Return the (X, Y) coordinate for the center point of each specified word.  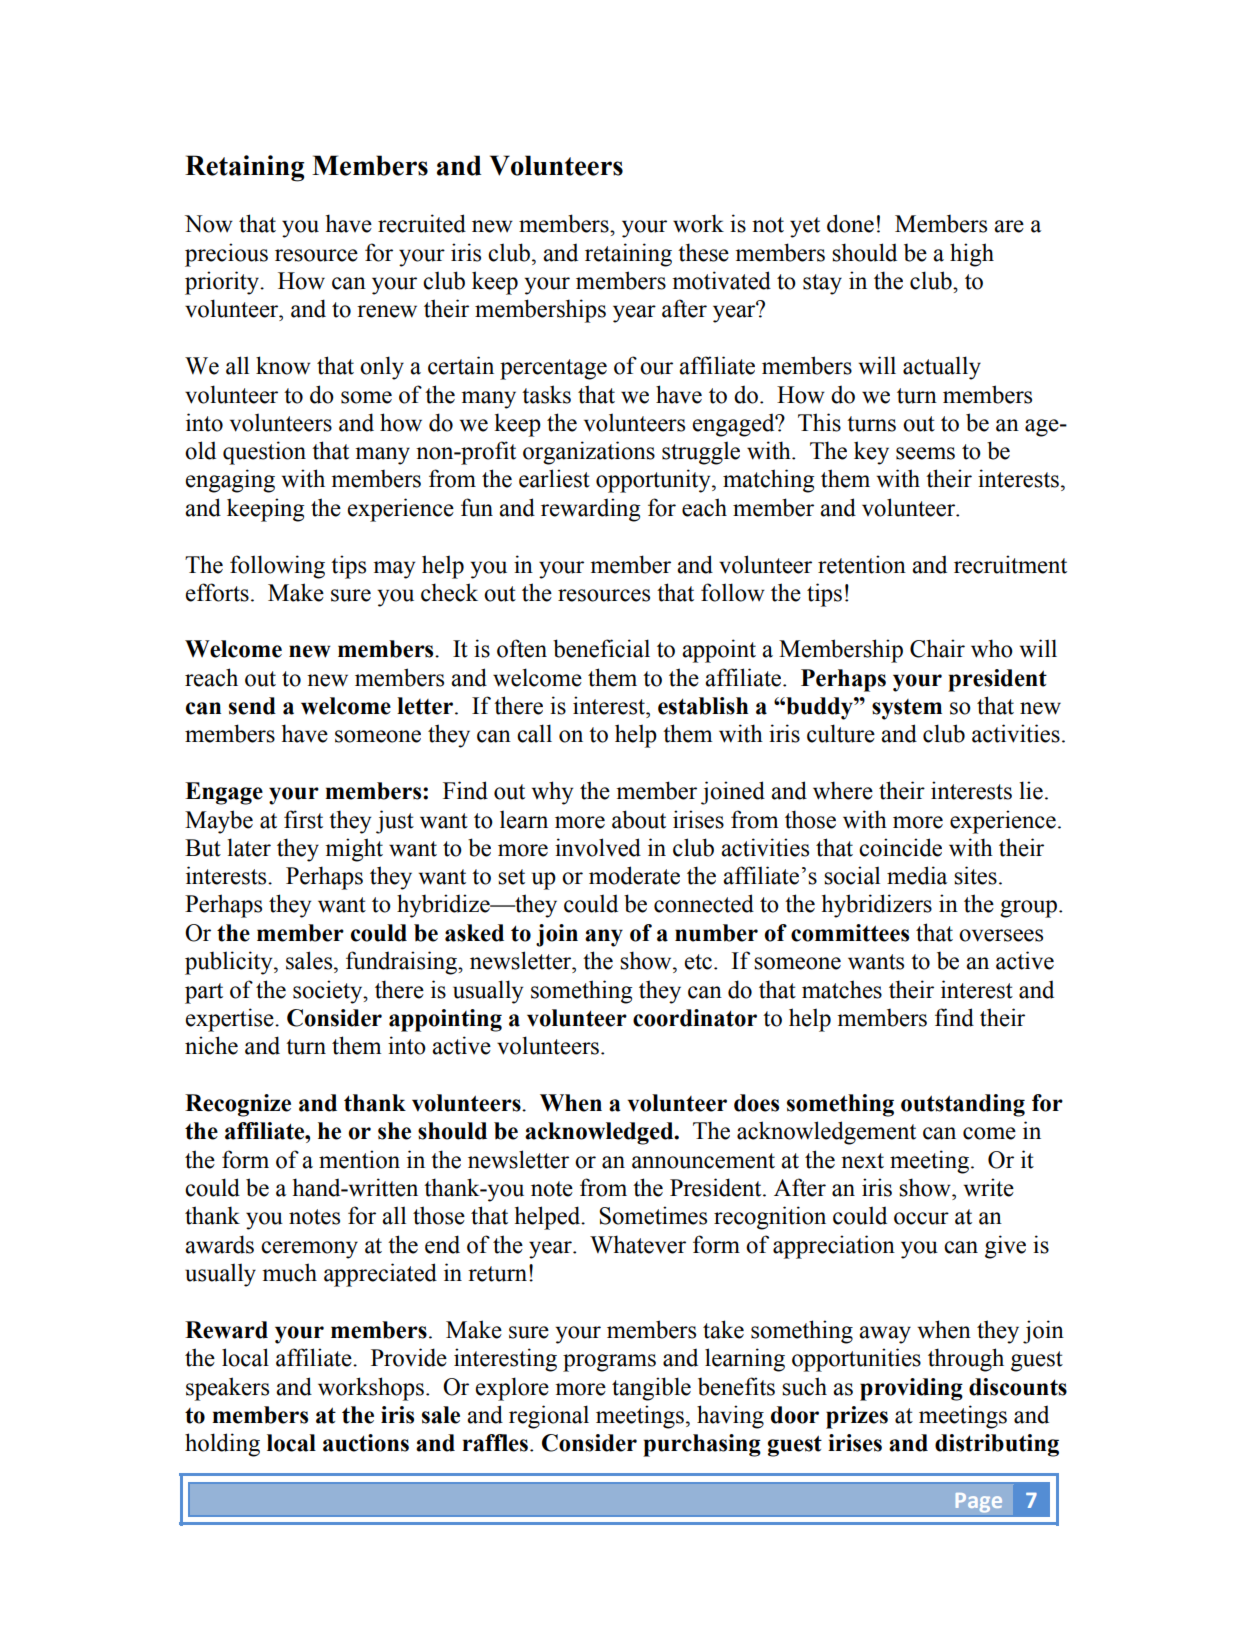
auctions (366, 1443)
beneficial (601, 648)
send (252, 706)
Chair (937, 648)
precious (226, 255)
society (329, 992)
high (972, 255)
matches (842, 989)
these (703, 252)
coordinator (695, 1018)
